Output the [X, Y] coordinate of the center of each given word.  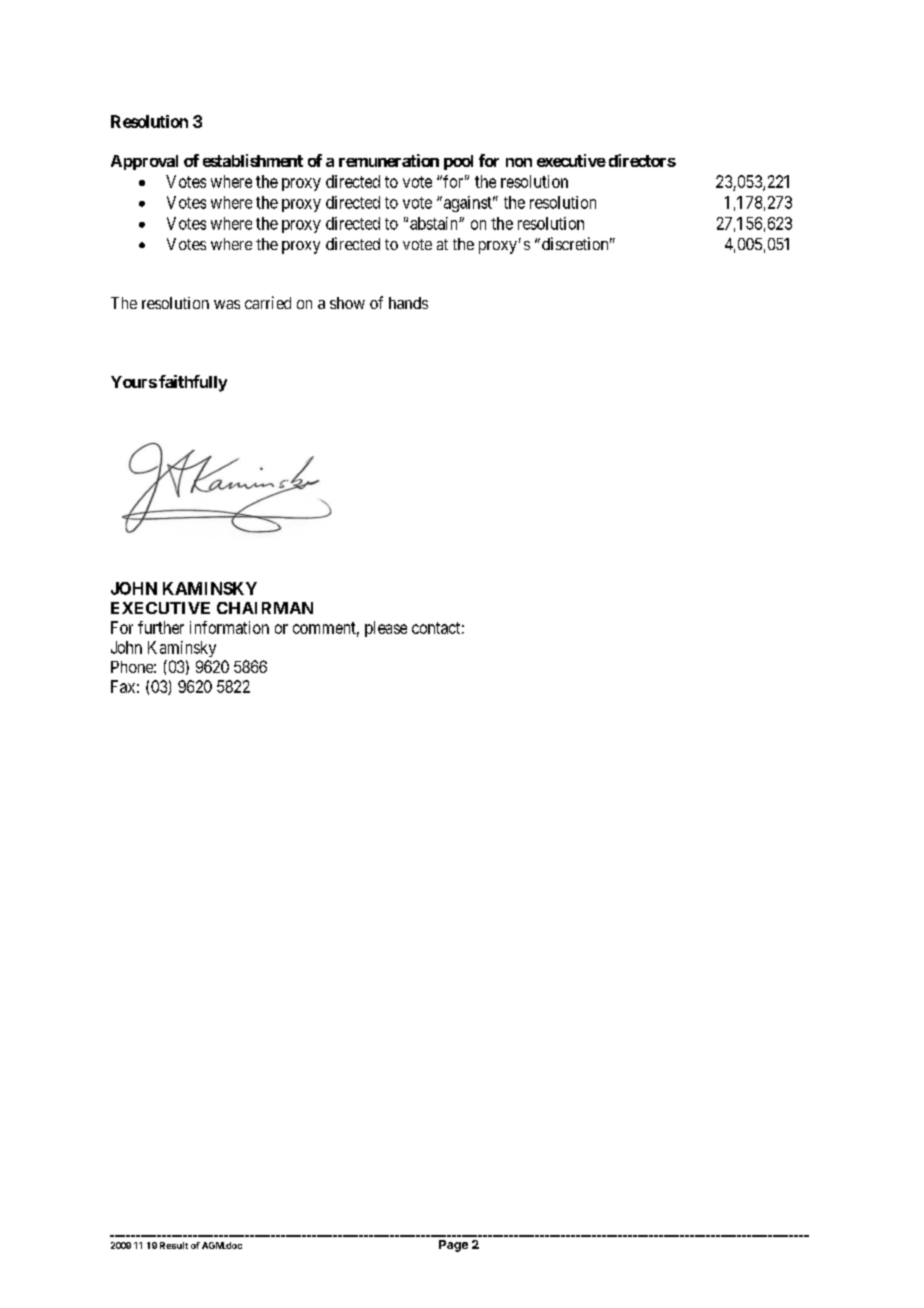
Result [174, 1245]
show [347, 303]
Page [453, 1246]
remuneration [389, 160]
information [229, 627]
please [386, 629]
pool [458, 162]
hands [408, 303]
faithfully [193, 383]
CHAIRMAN [265, 608]
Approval [144, 162]
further [161, 627]
